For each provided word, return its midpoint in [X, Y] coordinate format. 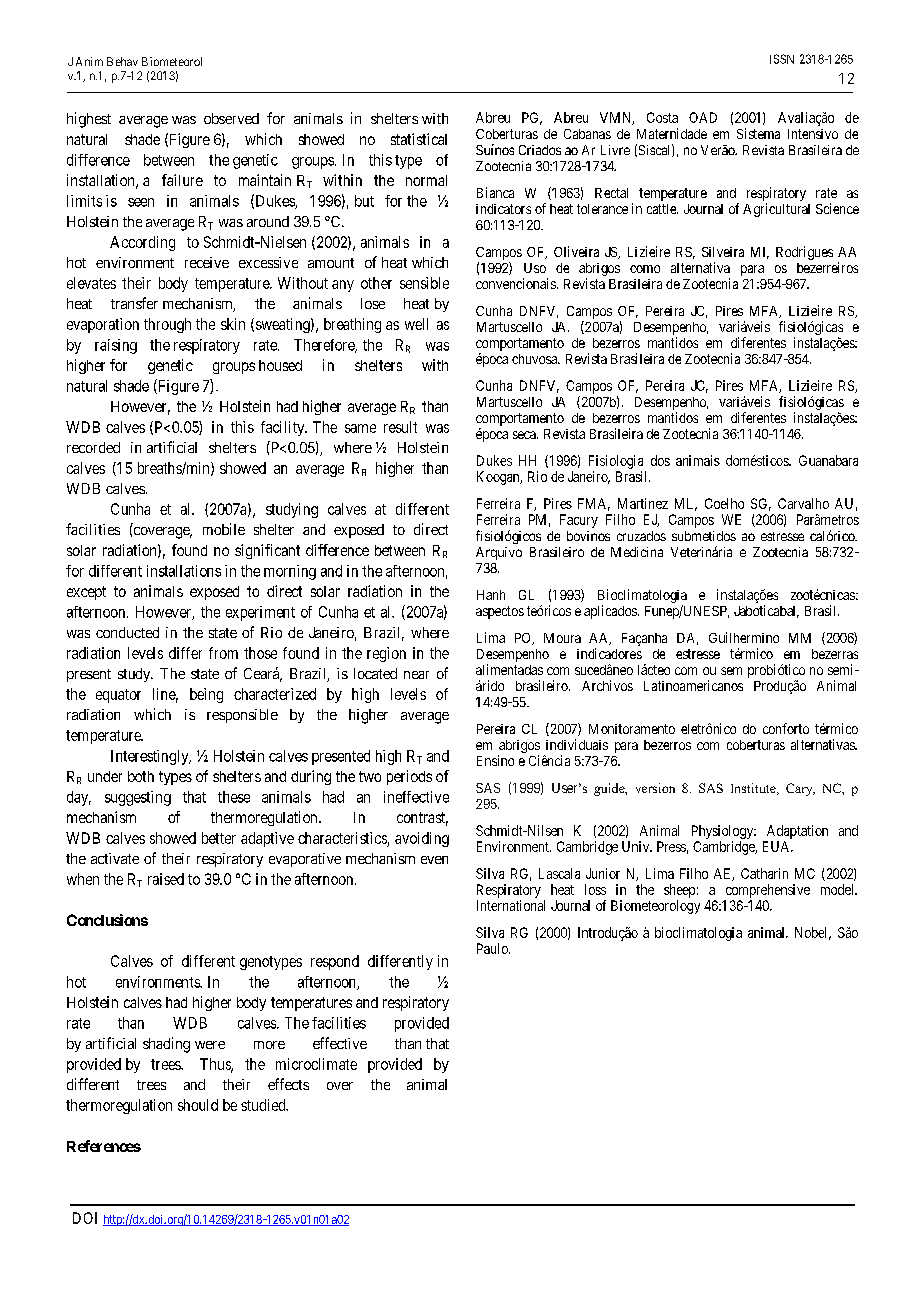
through [167, 325]
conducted [127, 632]
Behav [122, 61]
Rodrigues [804, 253]
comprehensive [768, 891]
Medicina [637, 552]
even [434, 860]
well [416, 324]
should [198, 1105]
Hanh [491, 595]
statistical [419, 139]
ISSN [782, 59]
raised [166, 879]
